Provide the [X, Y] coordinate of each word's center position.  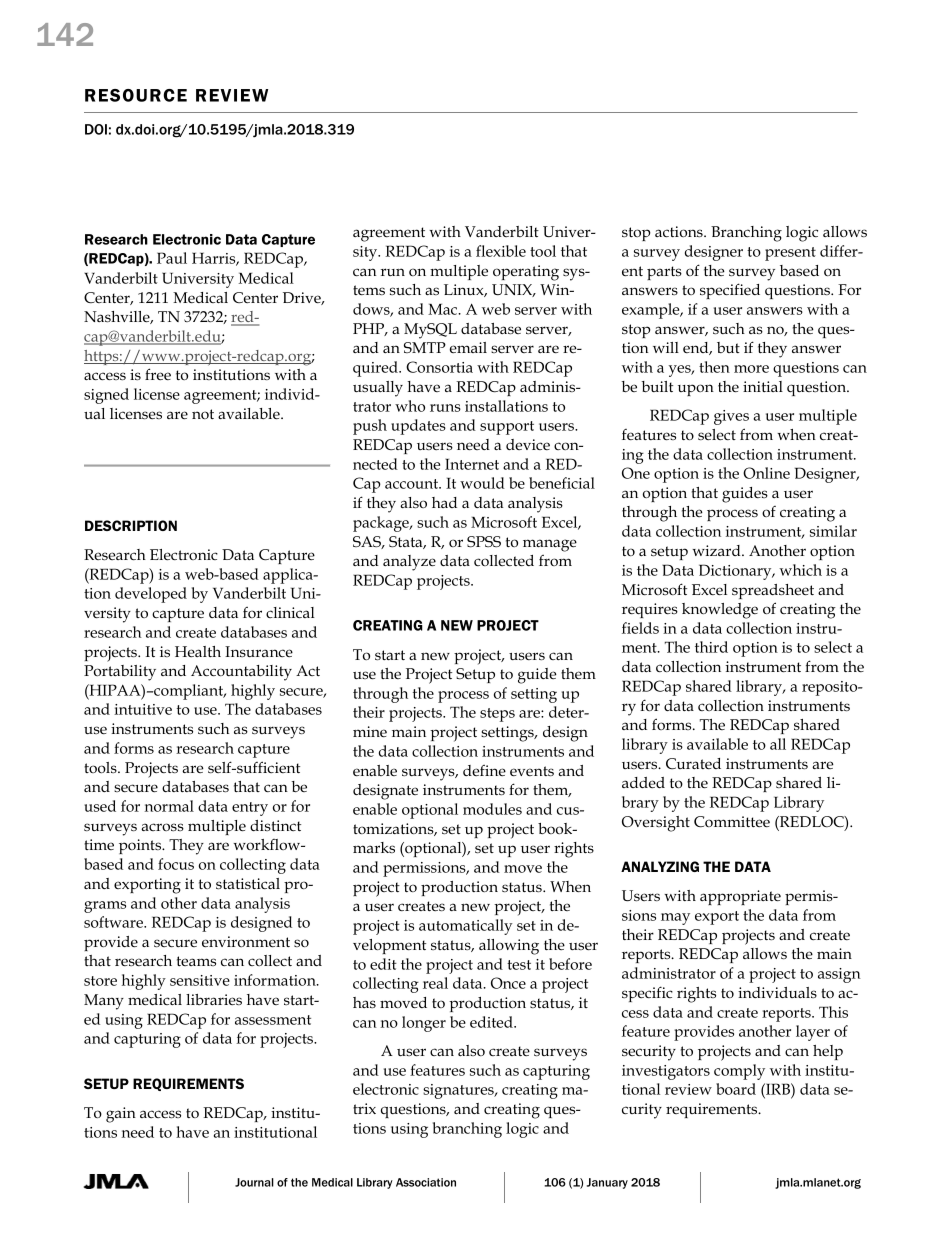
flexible [501, 251]
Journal [254, 1182]
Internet [472, 464]
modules [492, 809]
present [790, 254]
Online [766, 473]
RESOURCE [136, 95]
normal [169, 806]
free [158, 374]
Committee [732, 821]
